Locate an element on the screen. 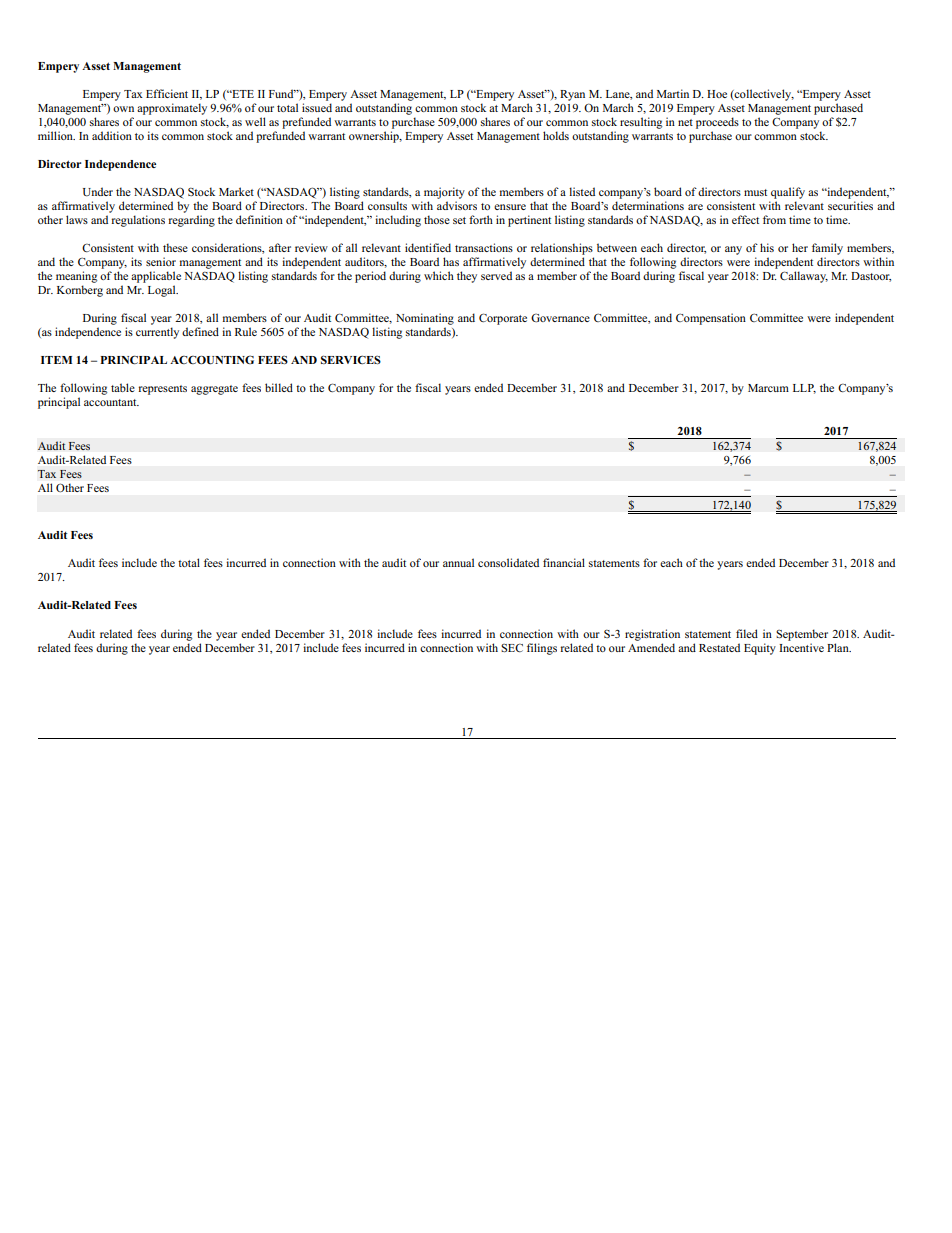  holds is located at coordinates (556, 135).
